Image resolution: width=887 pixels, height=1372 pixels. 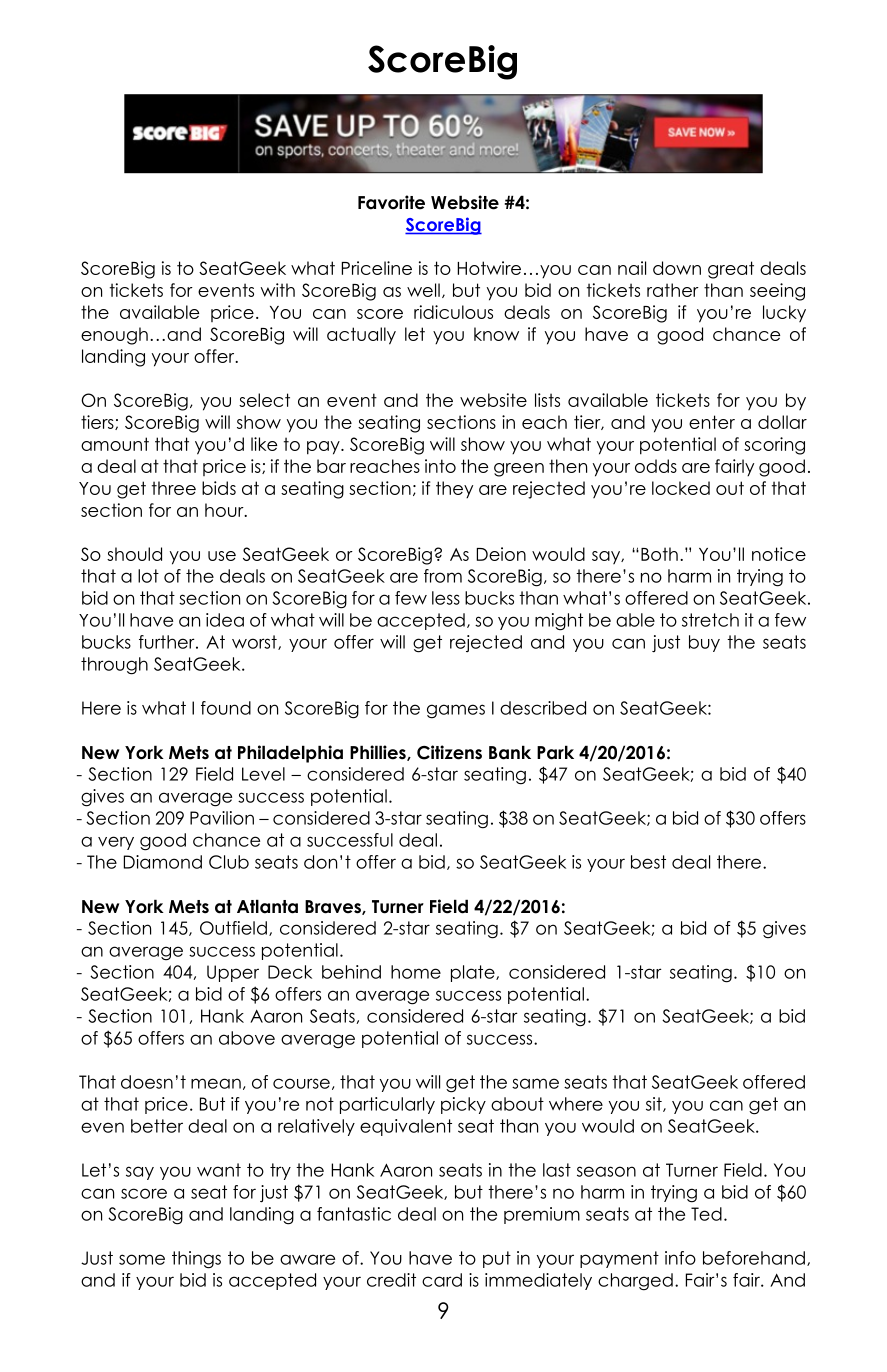 What do you see at coordinates (222, 556) in the image?
I see `use` at bounding box center [222, 556].
